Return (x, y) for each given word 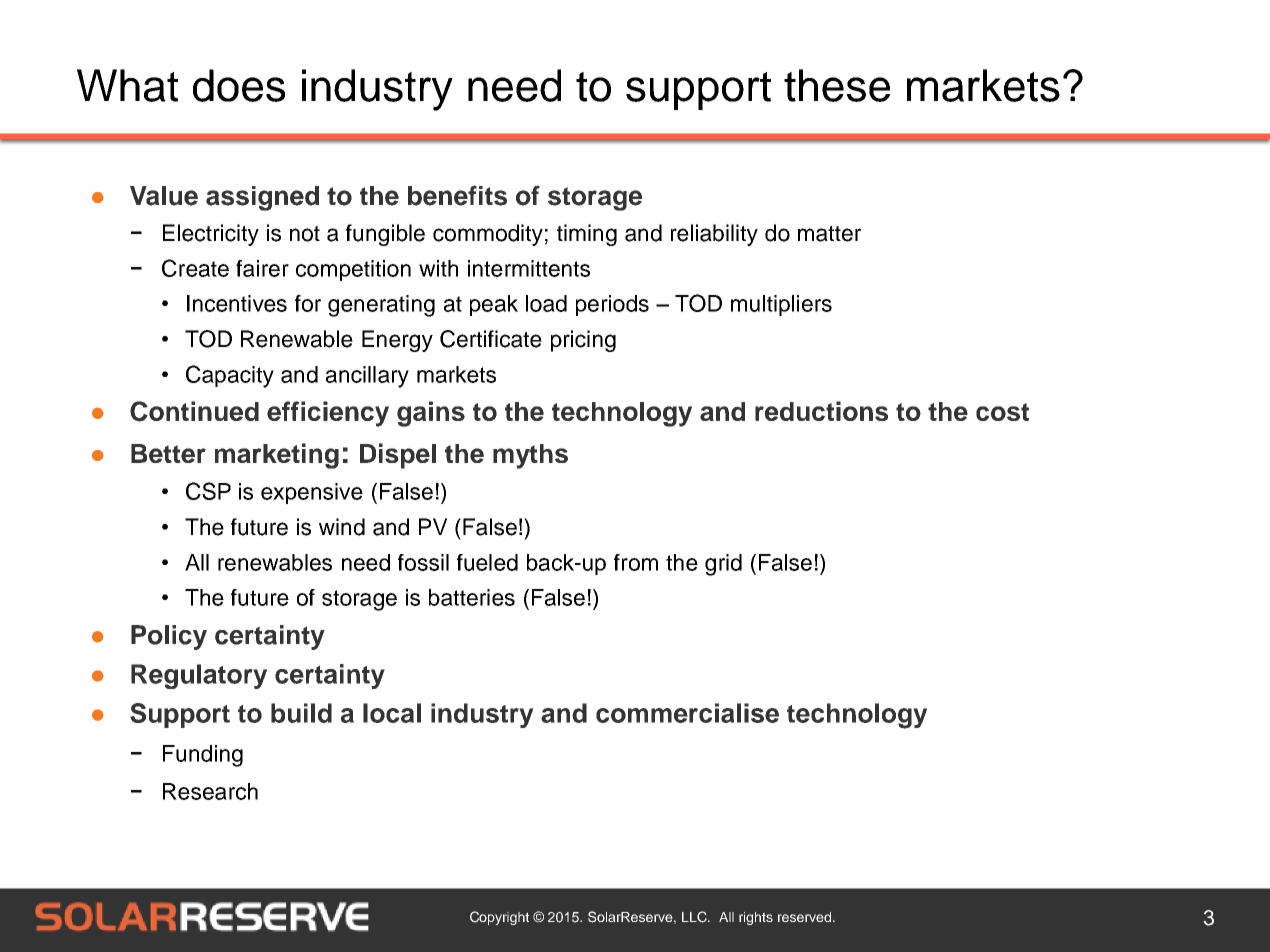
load (546, 303)
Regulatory (199, 676)
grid (723, 565)
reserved (806, 917)
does (239, 85)
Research (210, 791)
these (837, 85)
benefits (457, 195)
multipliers (781, 305)
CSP (208, 491)
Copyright (499, 918)
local (392, 713)
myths (530, 456)
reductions (821, 411)
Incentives (237, 303)
